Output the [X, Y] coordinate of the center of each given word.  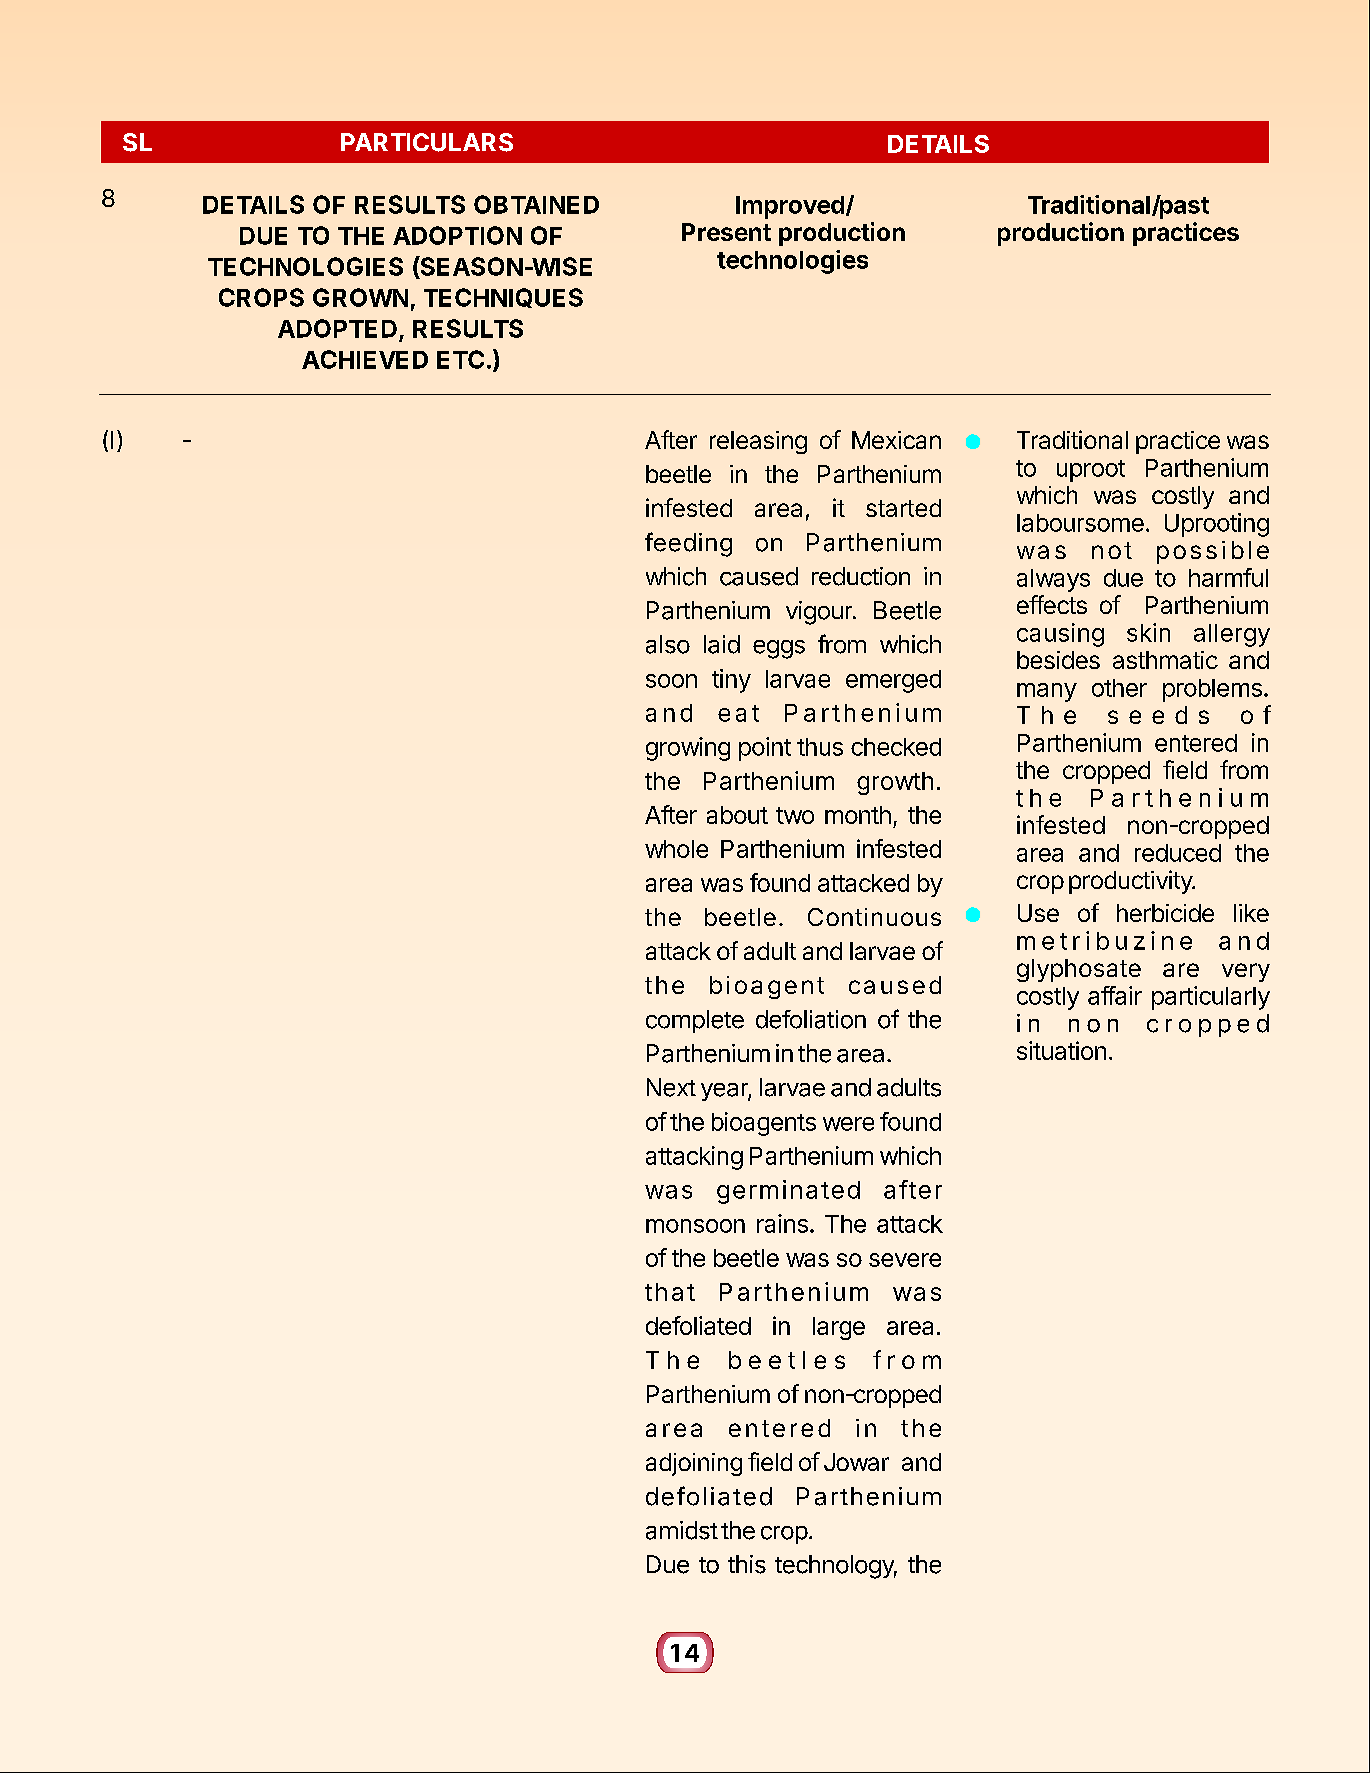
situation [1061, 1050]
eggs [779, 649]
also [668, 644]
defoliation [811, 1019]
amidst [682, 1530]
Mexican [896, 440]
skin [1148, 632]
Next [671, 1087]
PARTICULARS [427, 142]
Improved [790, 207]
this [747, 1564]
